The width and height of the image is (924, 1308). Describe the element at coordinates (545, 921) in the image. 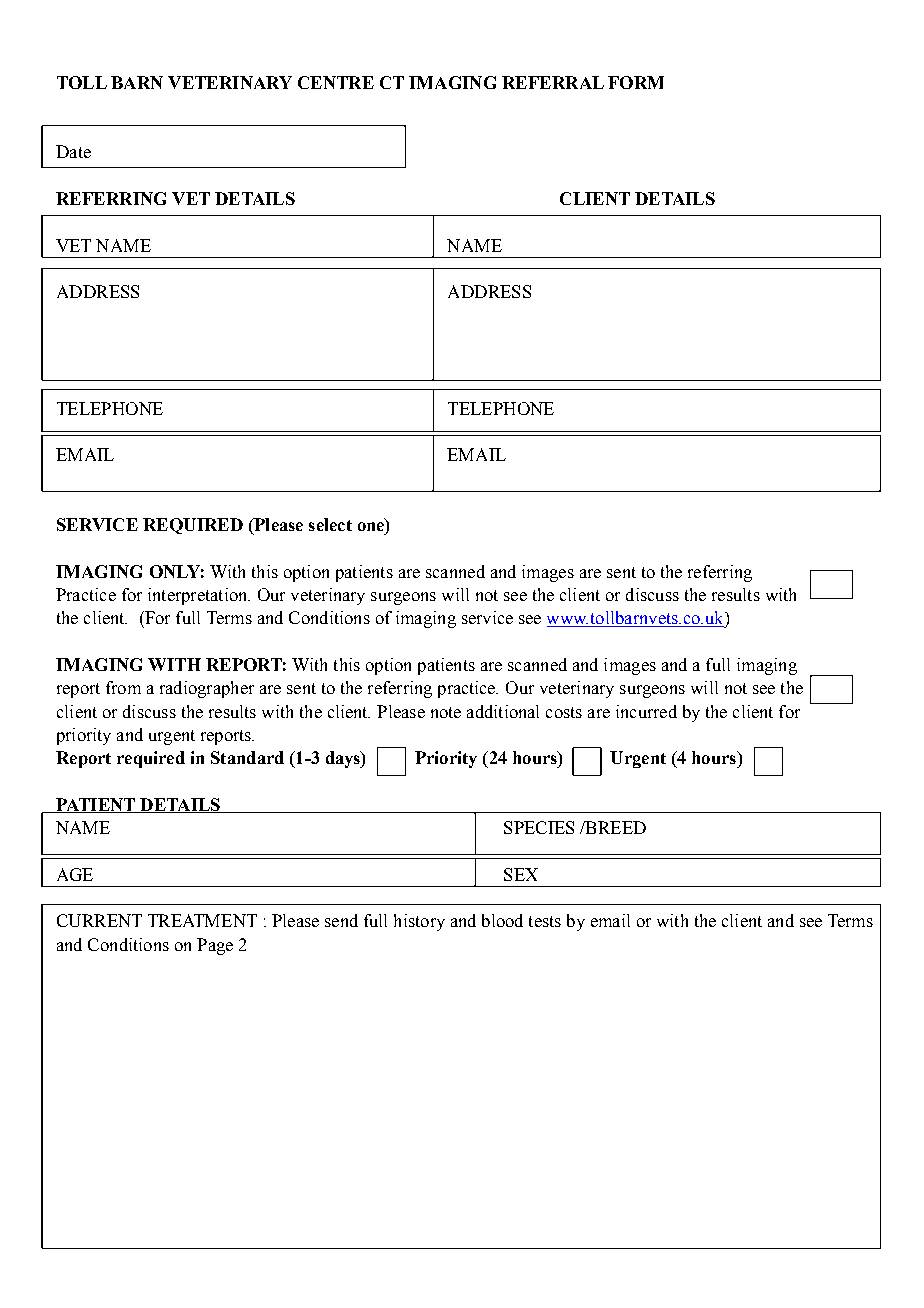

I see `tests` at that location.
